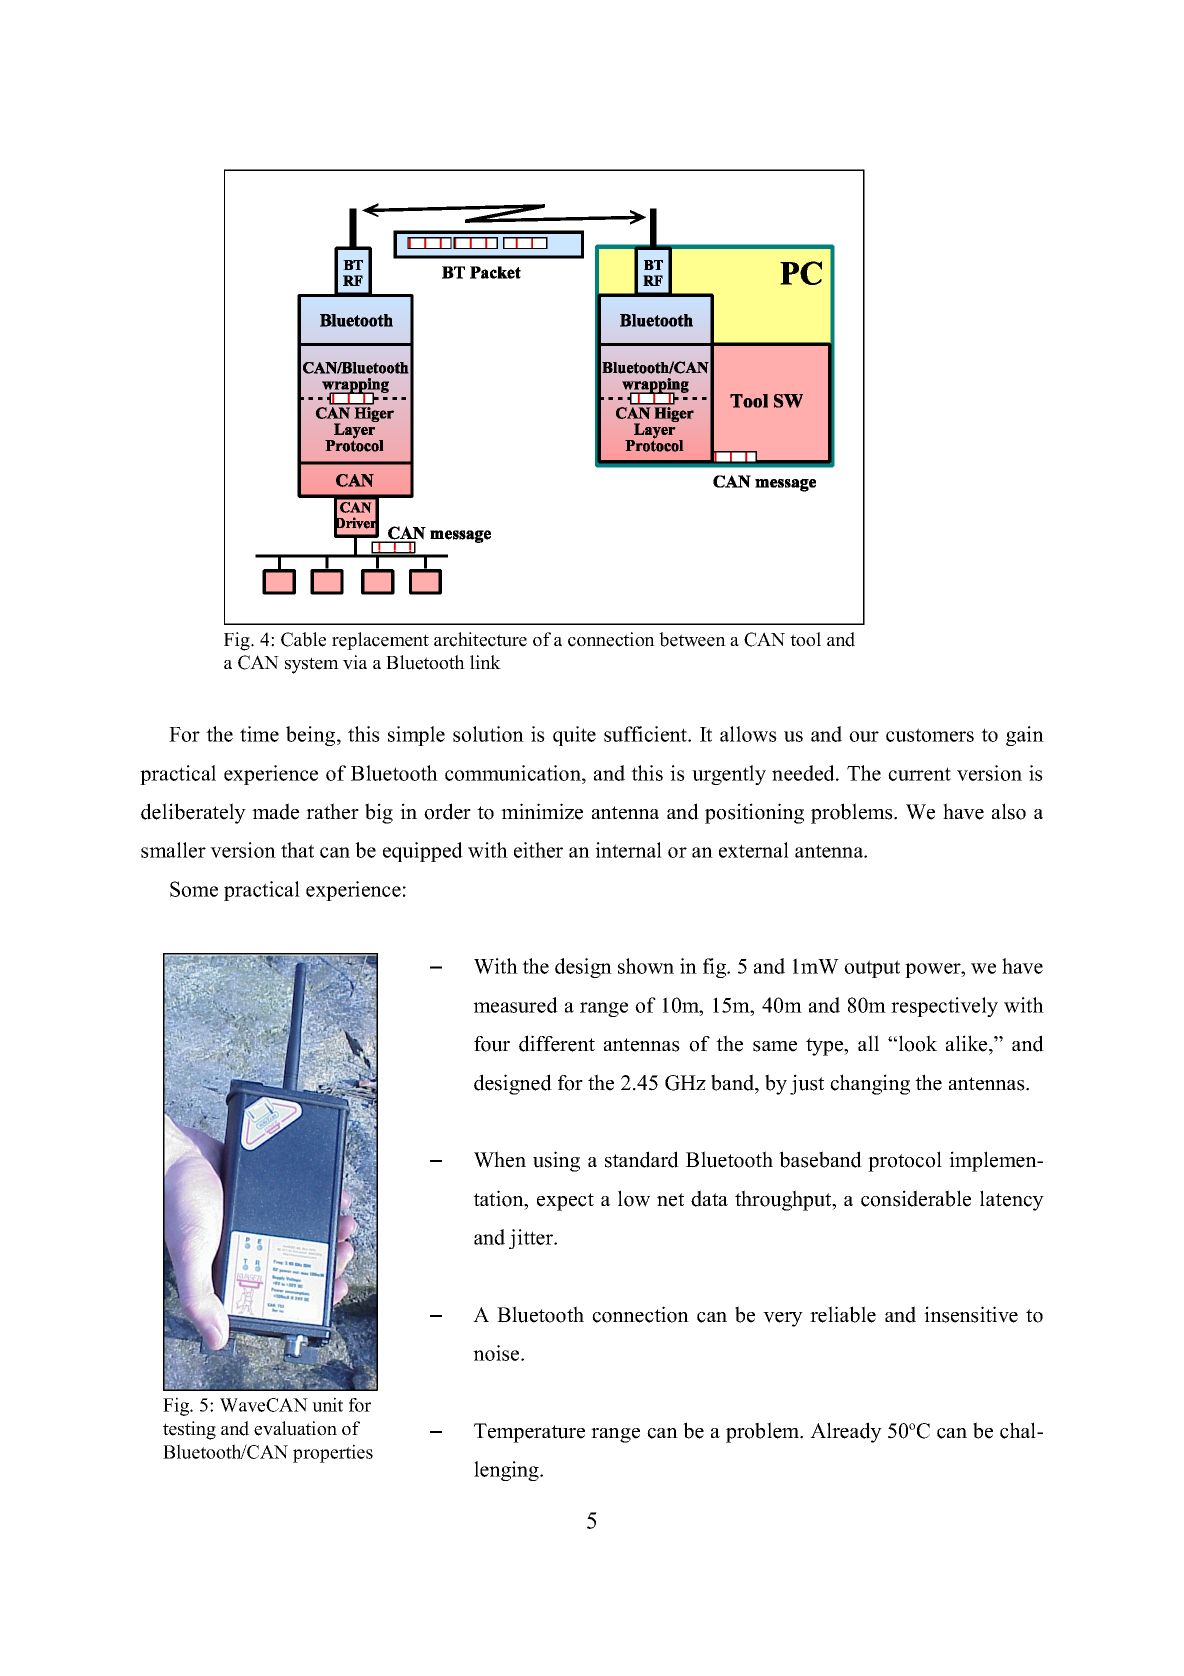 This screenshot has height=1676, width=1184. I want to click on also, so click(1009, 811).
